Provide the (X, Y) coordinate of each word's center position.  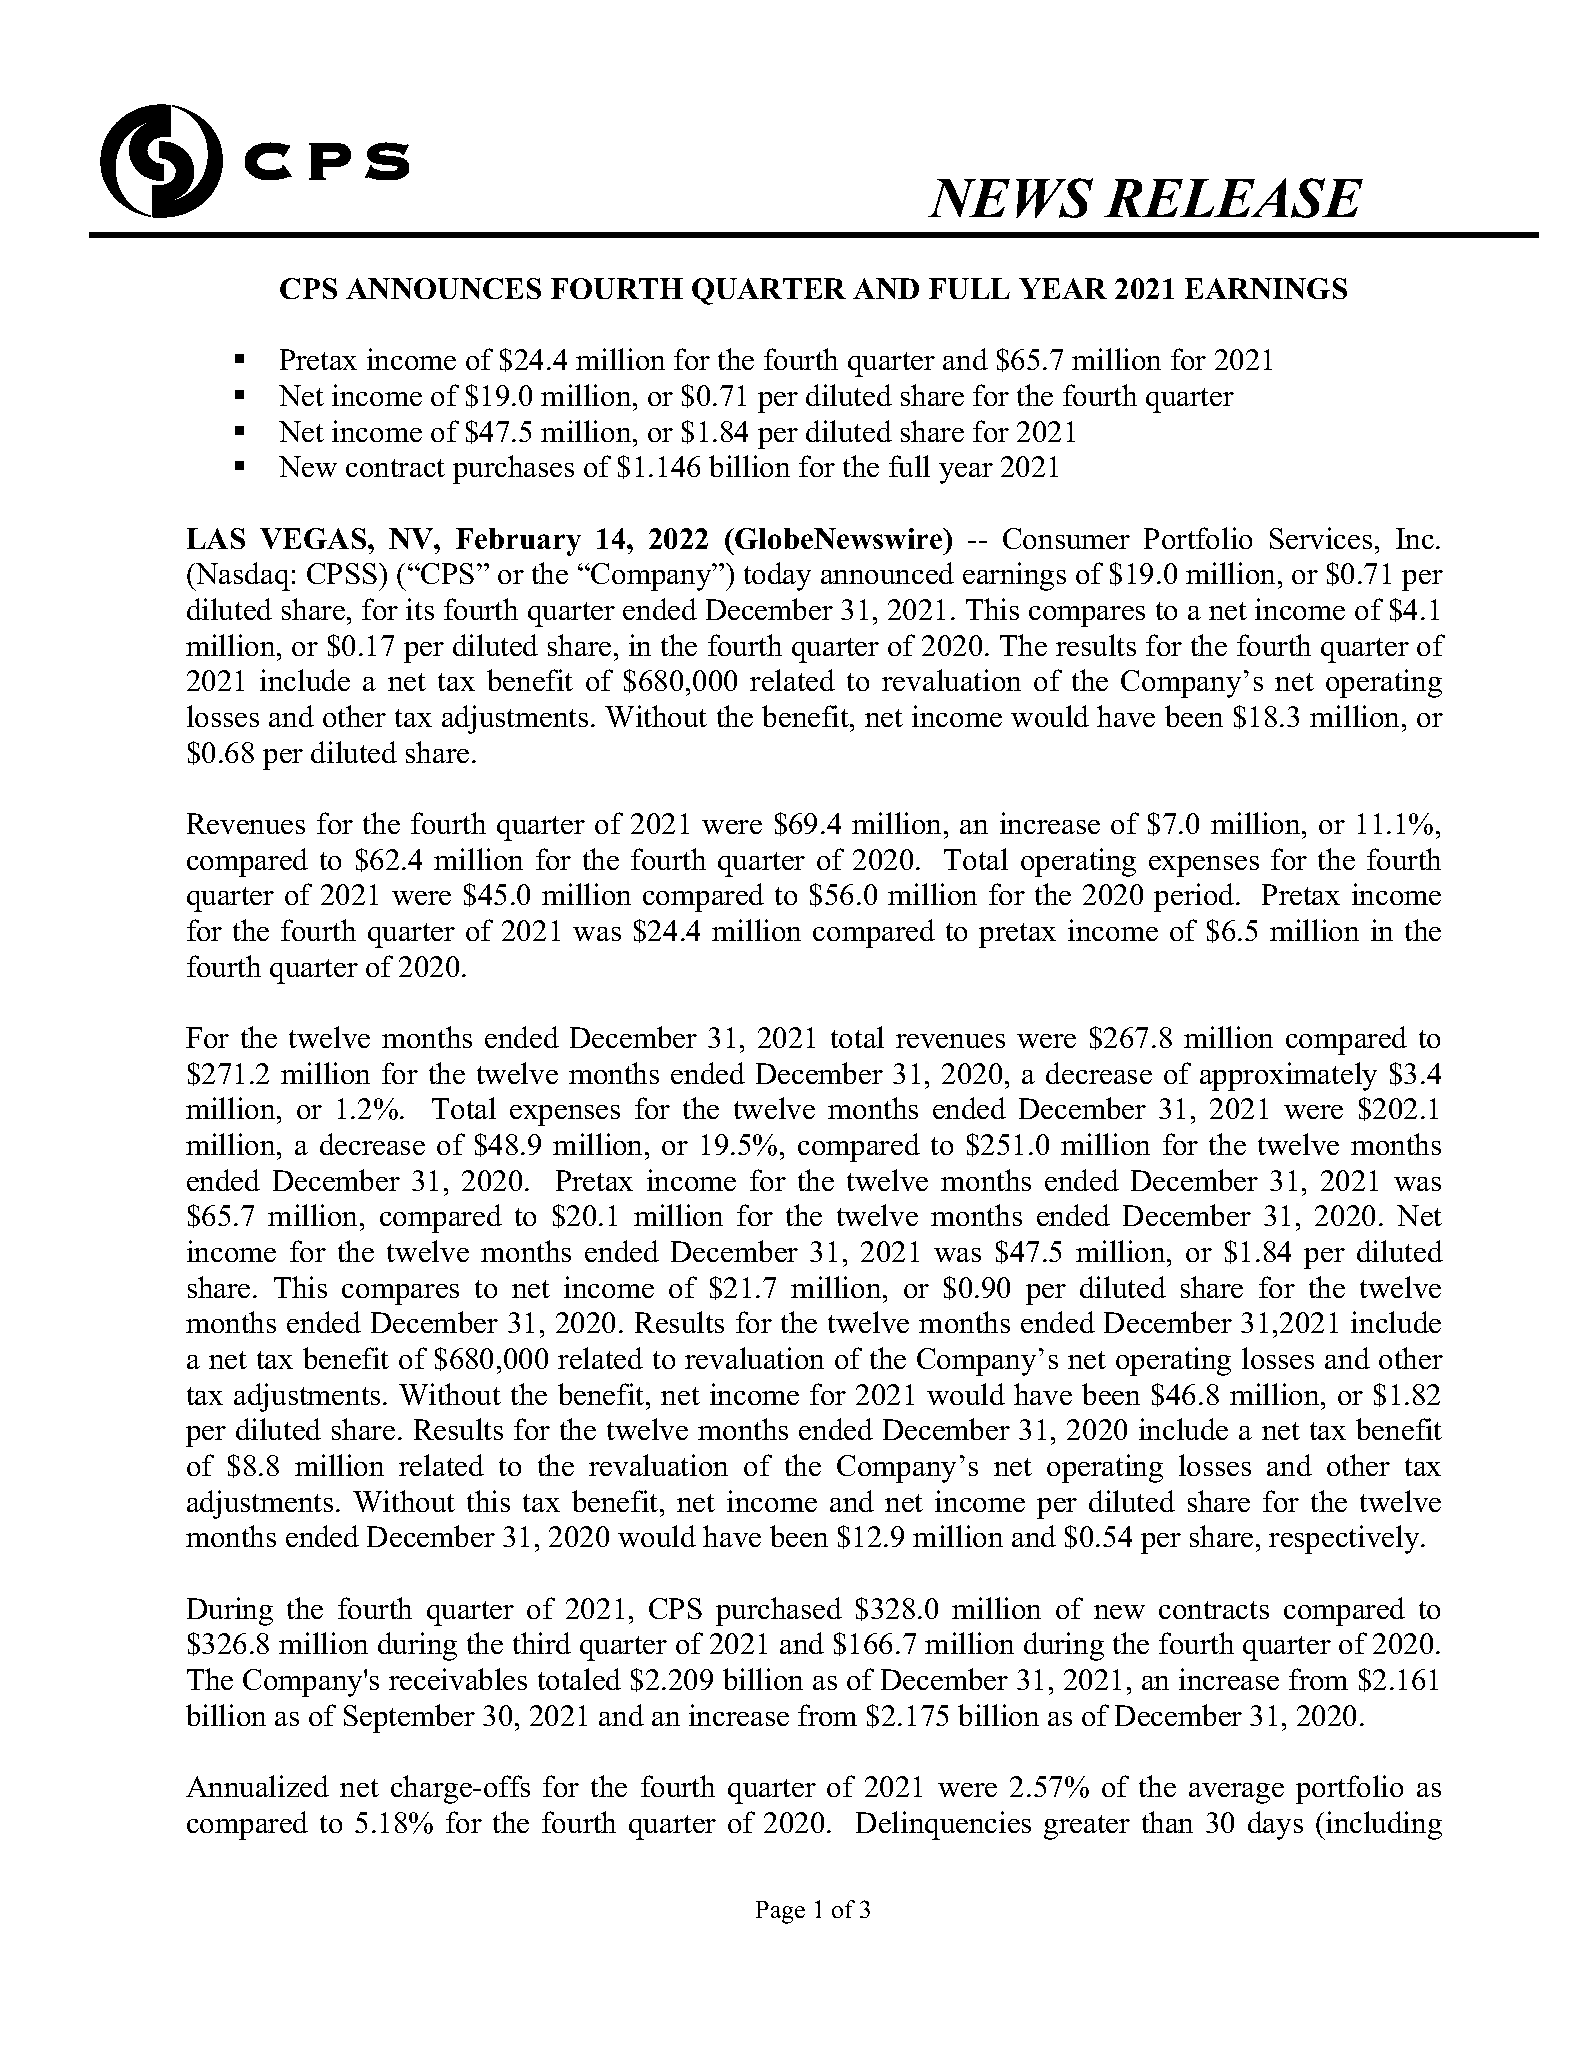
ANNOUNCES (443, 288)
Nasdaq (242, 576)
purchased (779, 1611)
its (420, 609)
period (1195, 897)
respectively (1345, 1539)
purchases (513, 469)
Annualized (257, 1786)
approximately (1288, 1076)
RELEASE (1233, 198)
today (777, 576)
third (542, 1643)
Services (1321, 538)
